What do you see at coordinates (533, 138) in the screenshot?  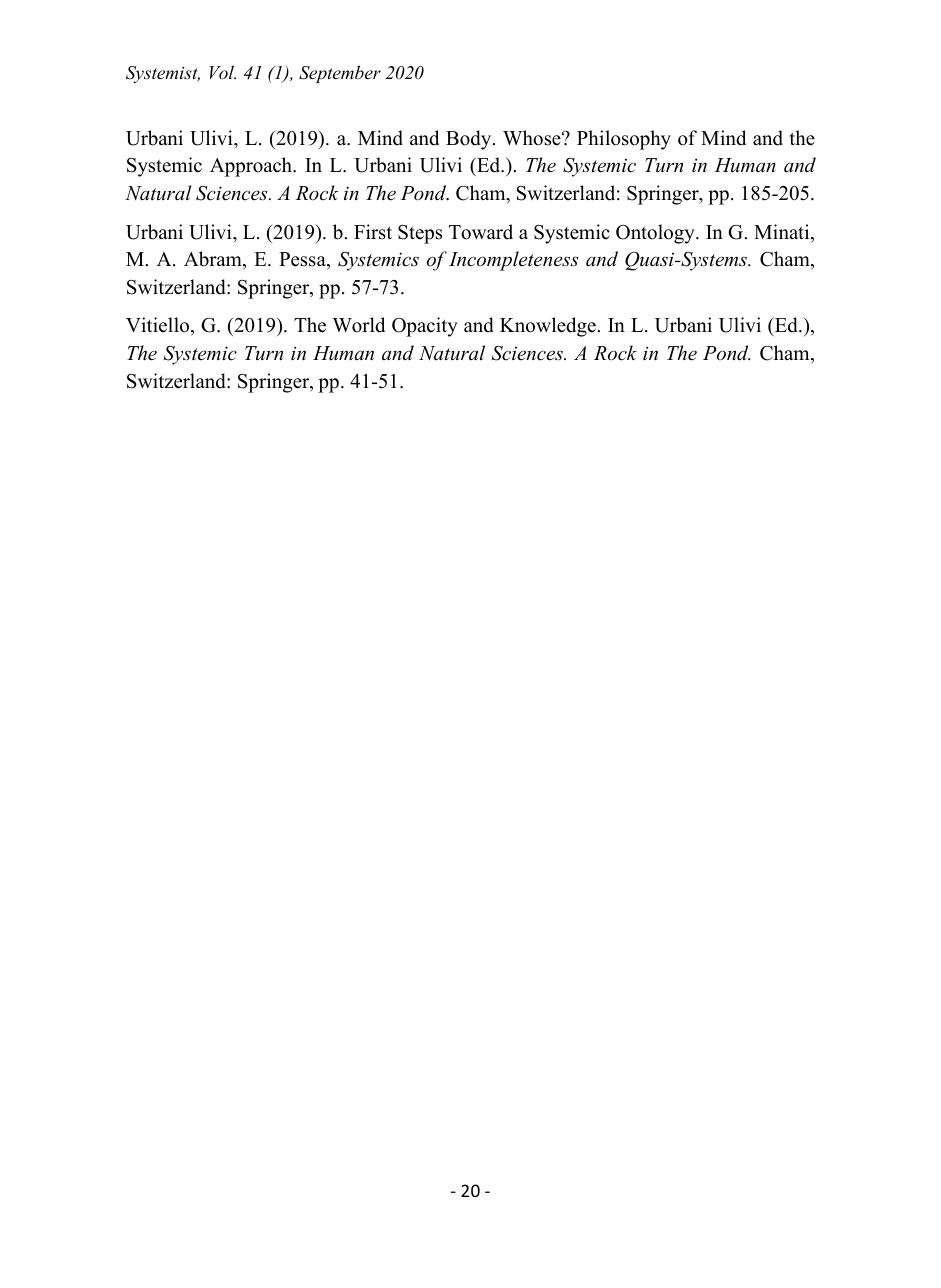 I see `Whose` at bounding box center [533, 138].
